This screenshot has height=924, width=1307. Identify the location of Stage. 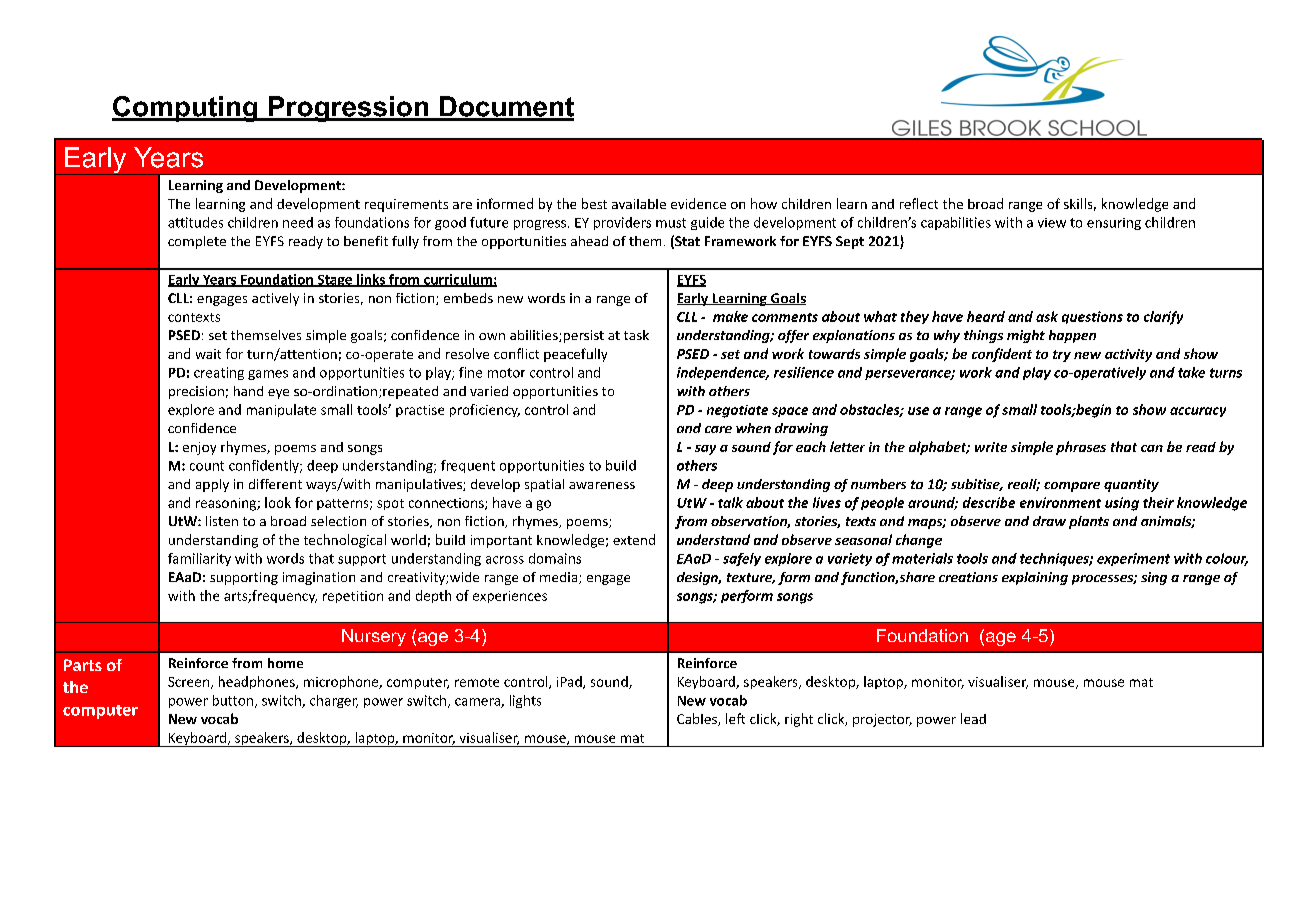
(334, 281).
